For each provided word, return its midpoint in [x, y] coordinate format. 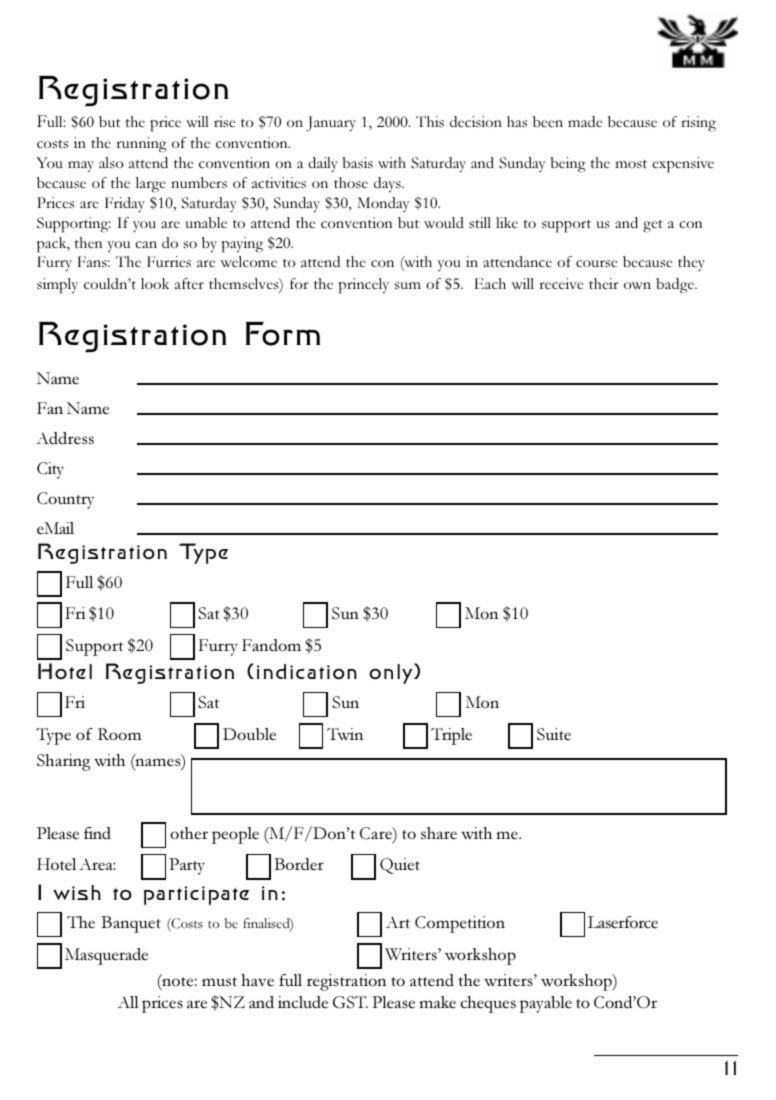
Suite [554, 734]
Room [120, 734]
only [392, 673]
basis [357, 162]
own [637, 285]
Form [283, 334]
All [128, 1002]
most [631, 164]
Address [65, 438]
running [141, 144]
